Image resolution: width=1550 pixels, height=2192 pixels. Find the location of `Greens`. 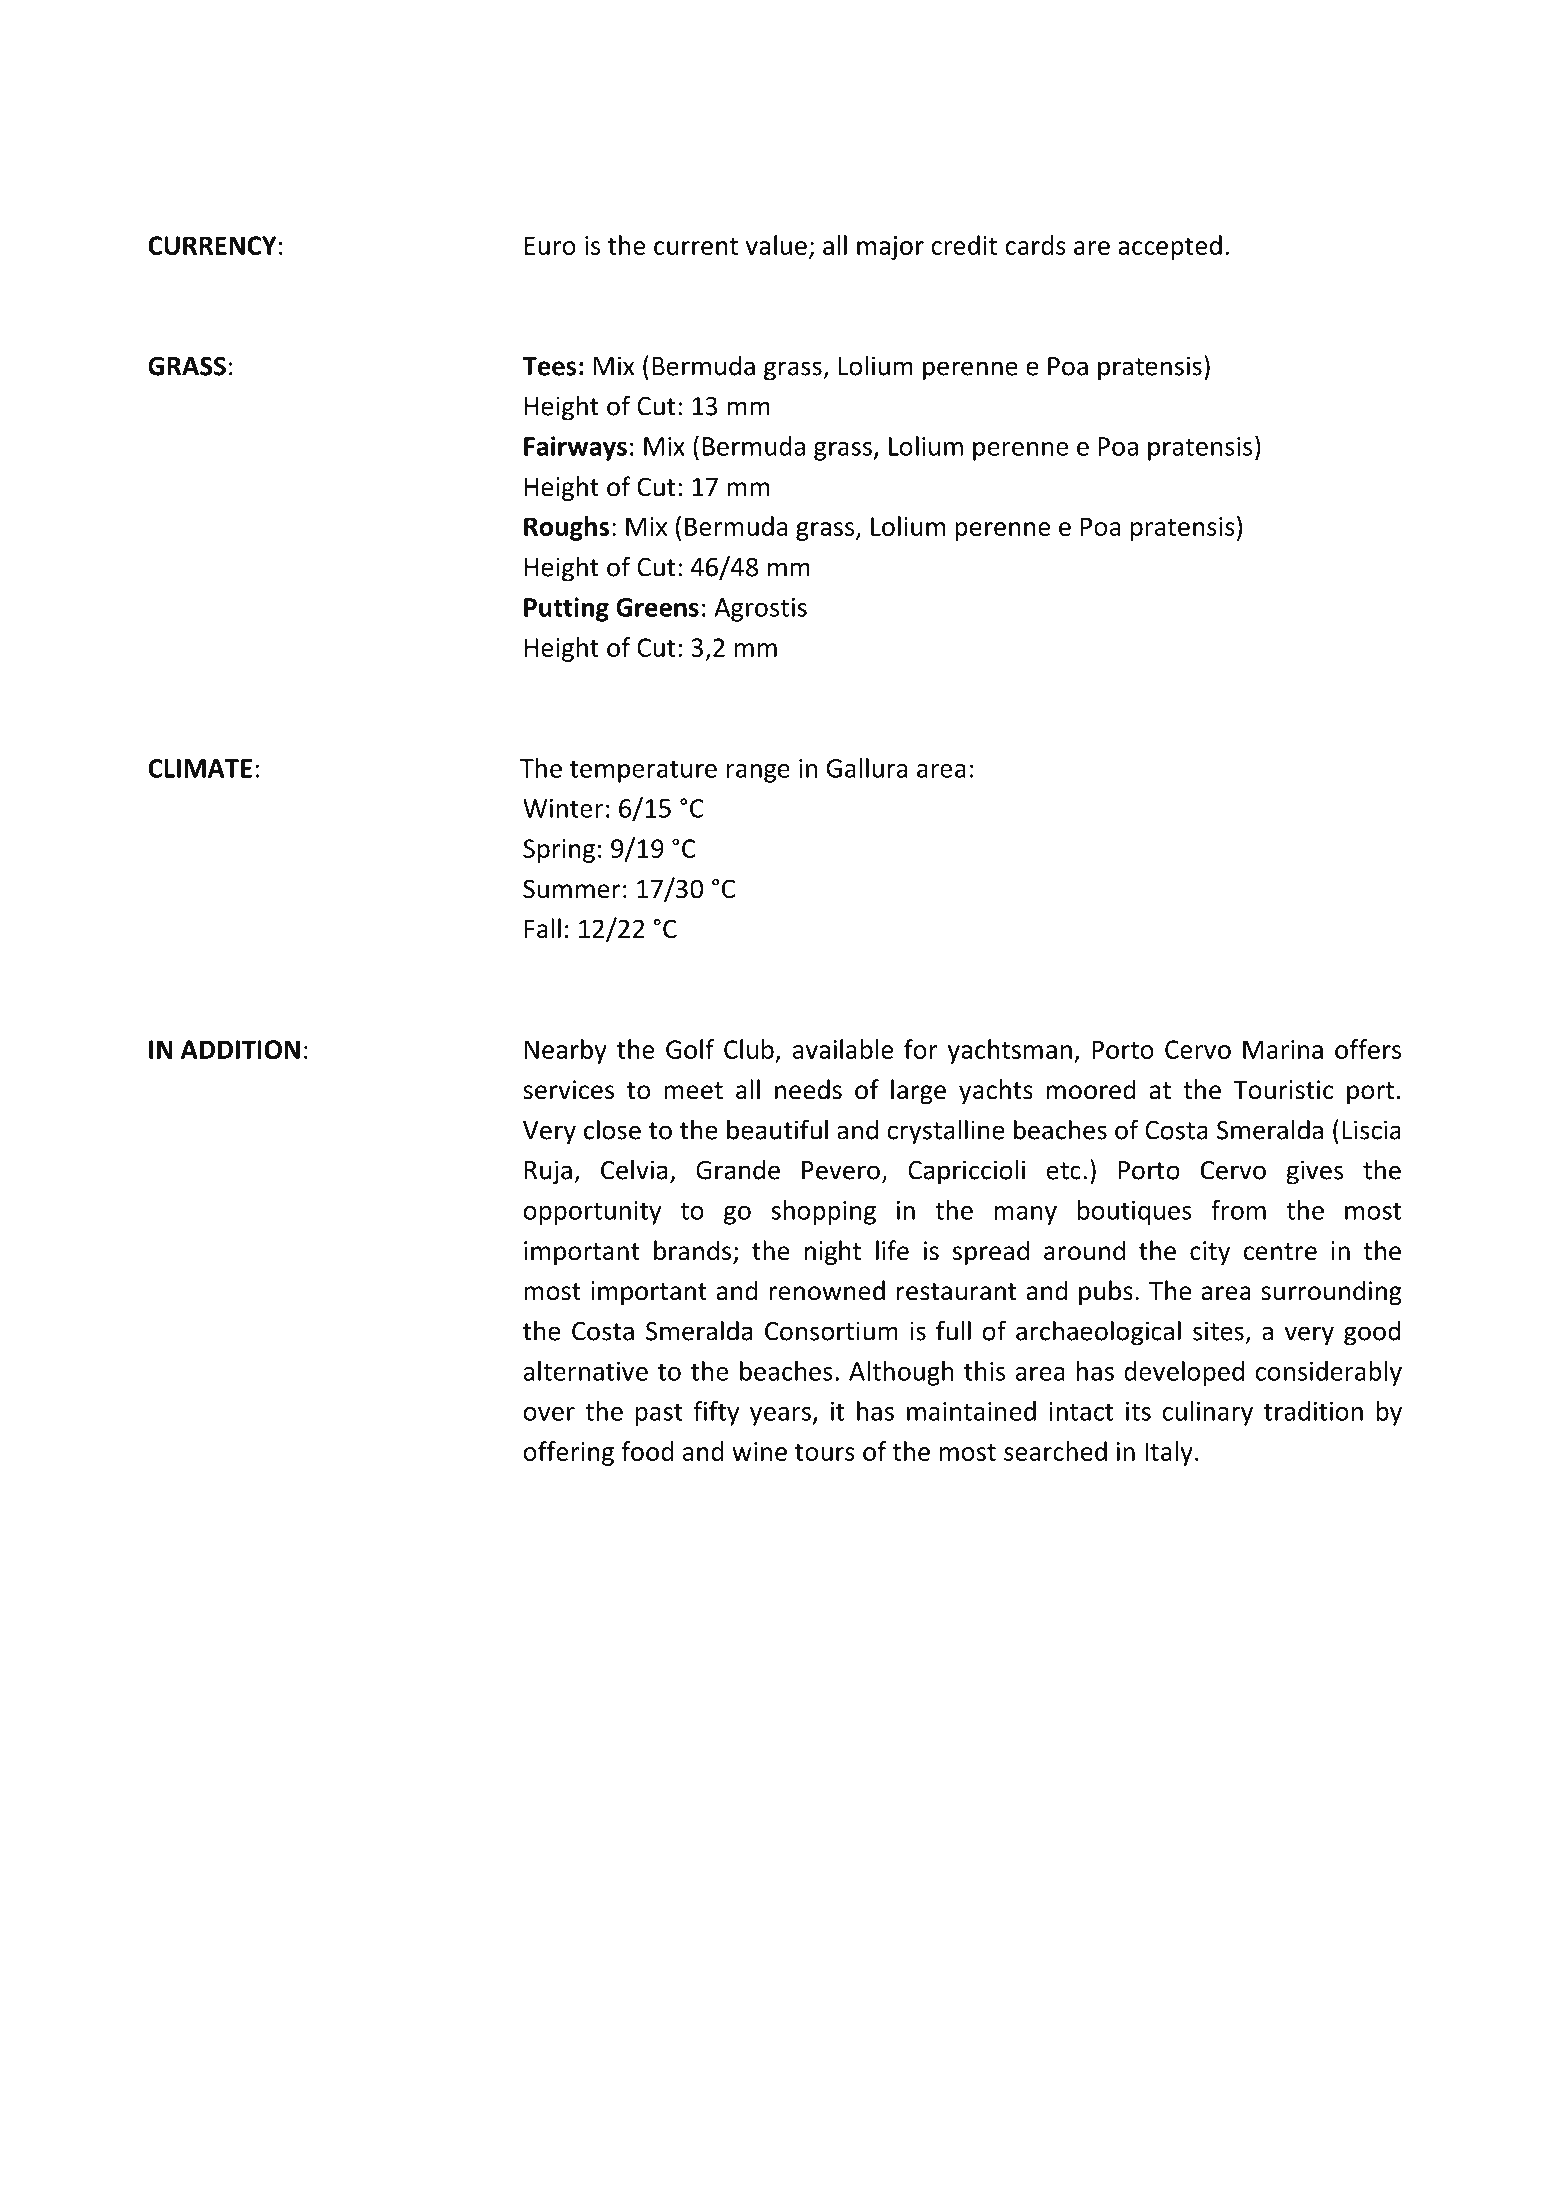

Greens is located at coordinates (657, 607).
